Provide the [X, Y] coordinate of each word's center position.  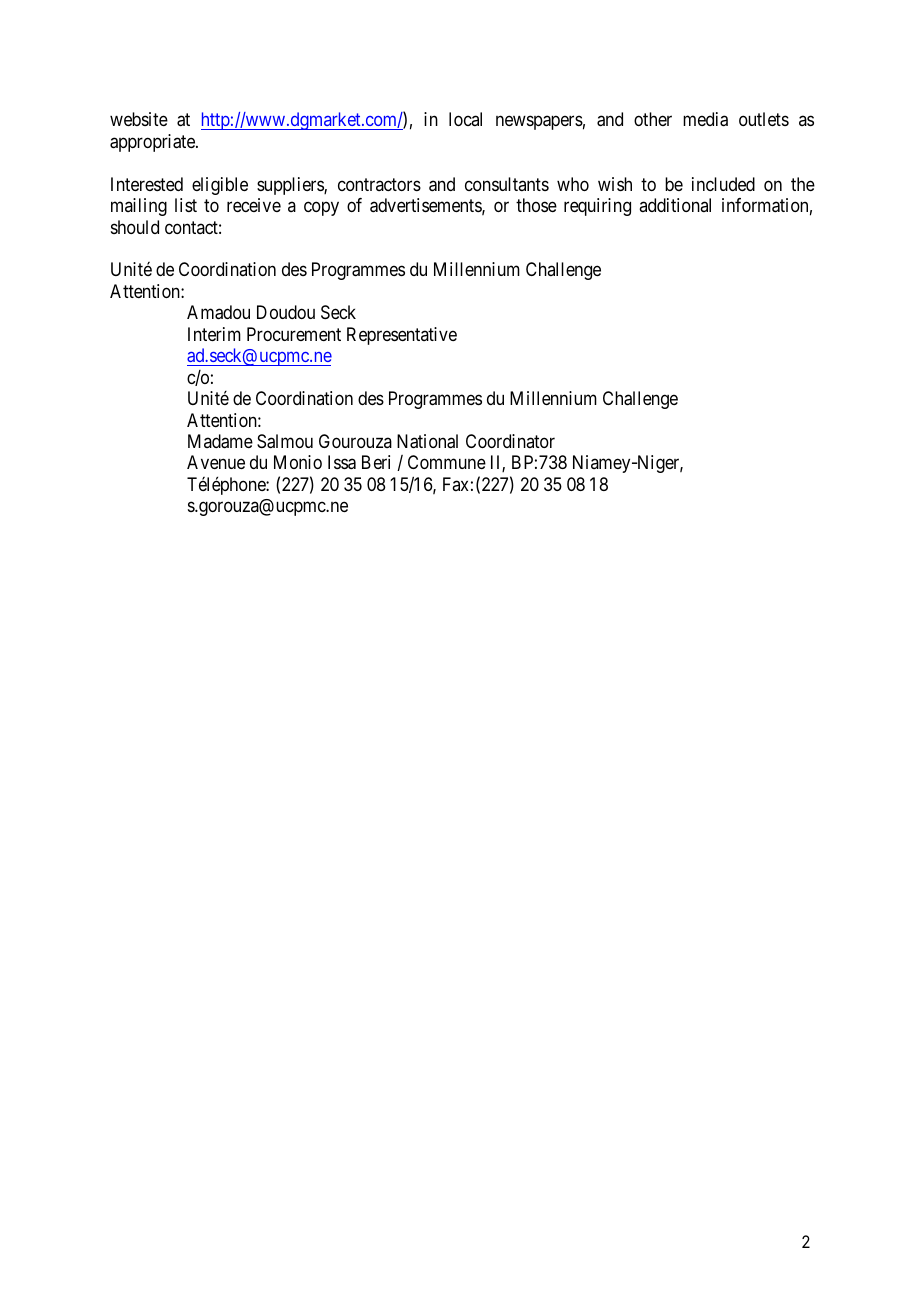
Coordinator [510, 441]
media [705, 119]
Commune [447, 462]
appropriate [153, 143]
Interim [214, 334]
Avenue [216, 462]
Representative [402, 336]
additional [675, 205]
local [465, 119]
